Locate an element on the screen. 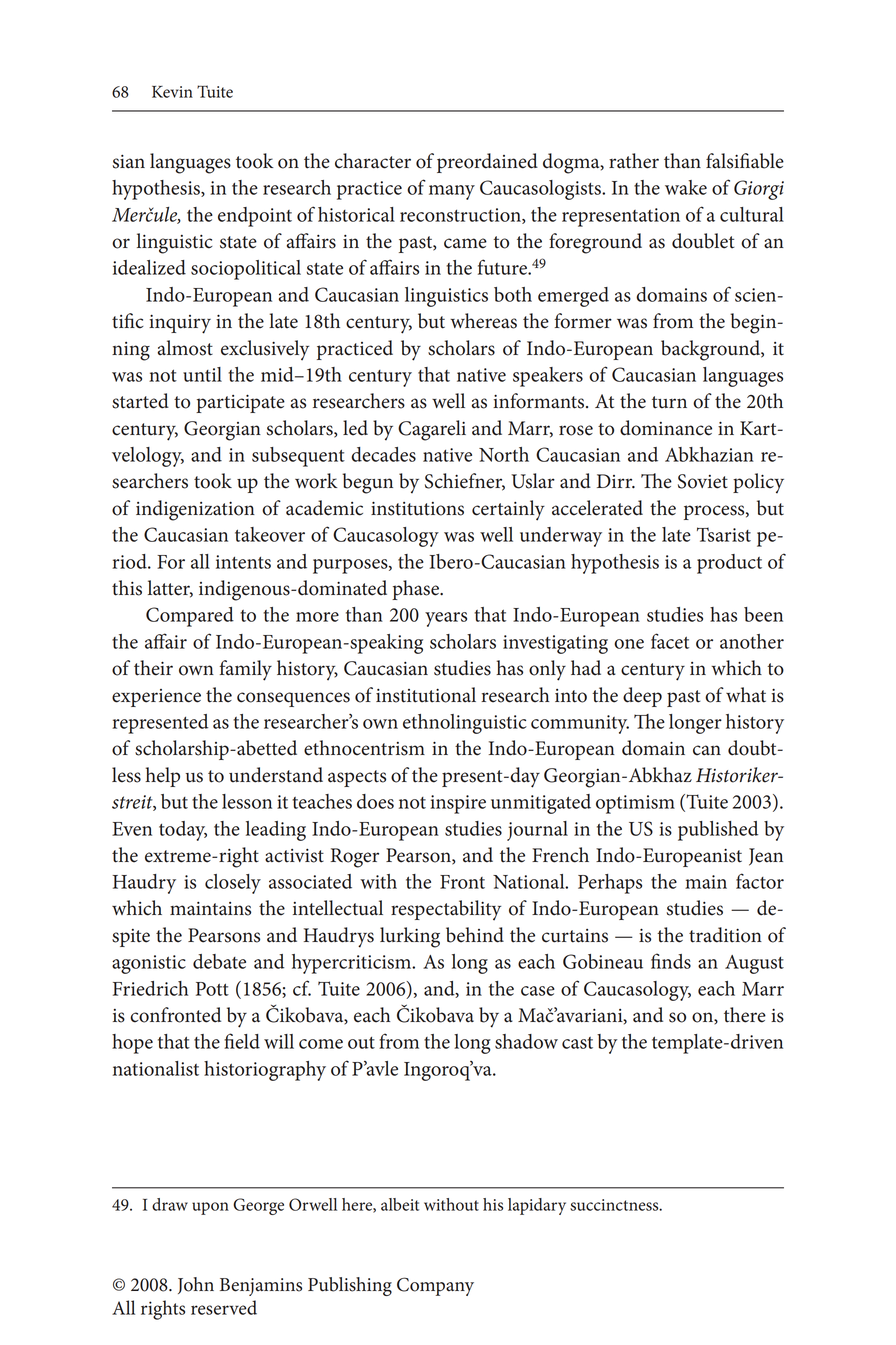 The height and width of the screenshot is (1345, 896). experience is located at coordinates (156, 698).
